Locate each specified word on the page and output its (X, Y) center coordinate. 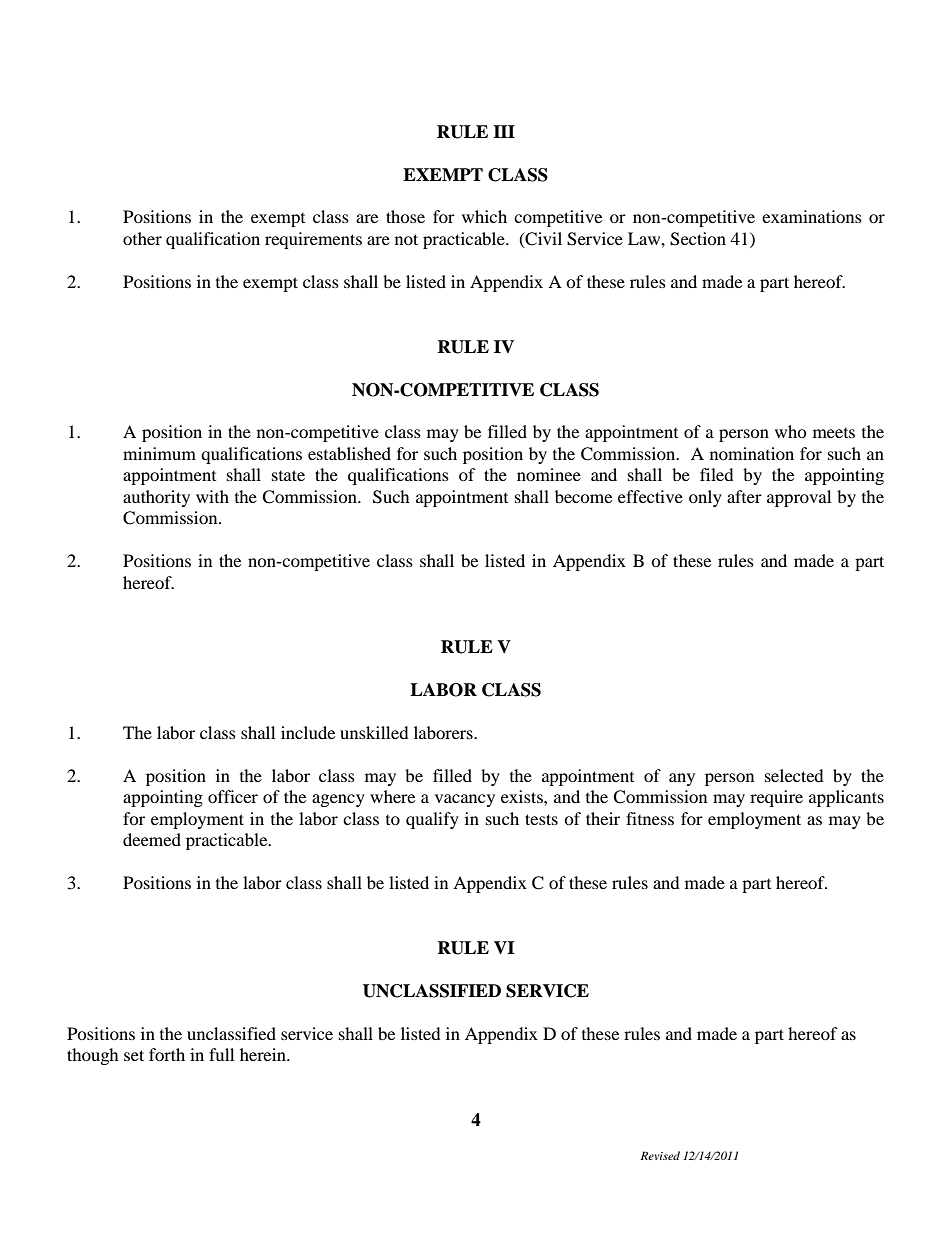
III (504, 131)
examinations (812, 216)
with (212, 496)
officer (233, 796)
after (744, 496)
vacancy (465, 800)
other (142, 238)
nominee (549, 474)
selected (794, 775)
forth (167, 1054)
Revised (660, 1155)
